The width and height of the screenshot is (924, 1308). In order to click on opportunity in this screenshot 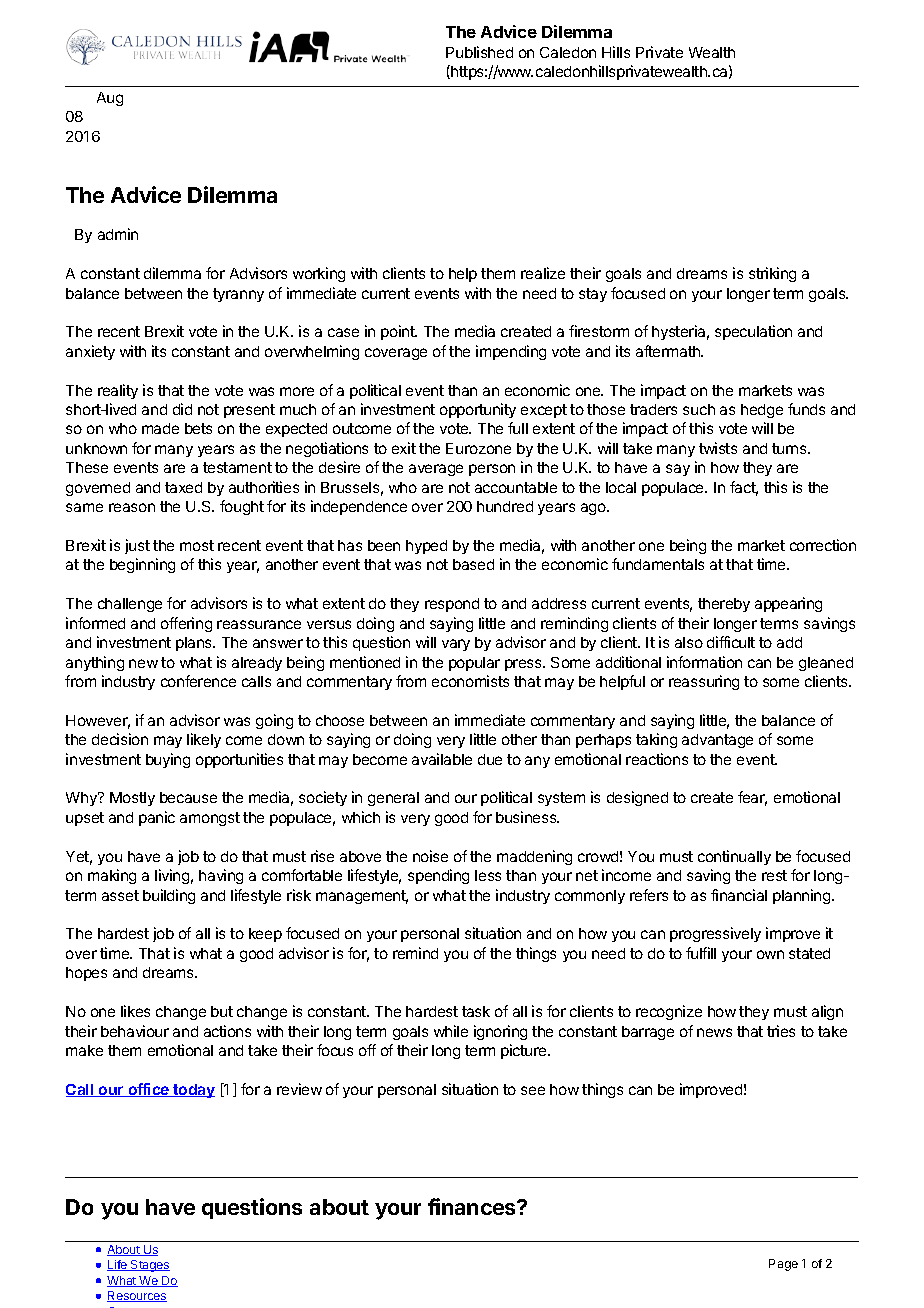, I will do `click(478, 410)`.
